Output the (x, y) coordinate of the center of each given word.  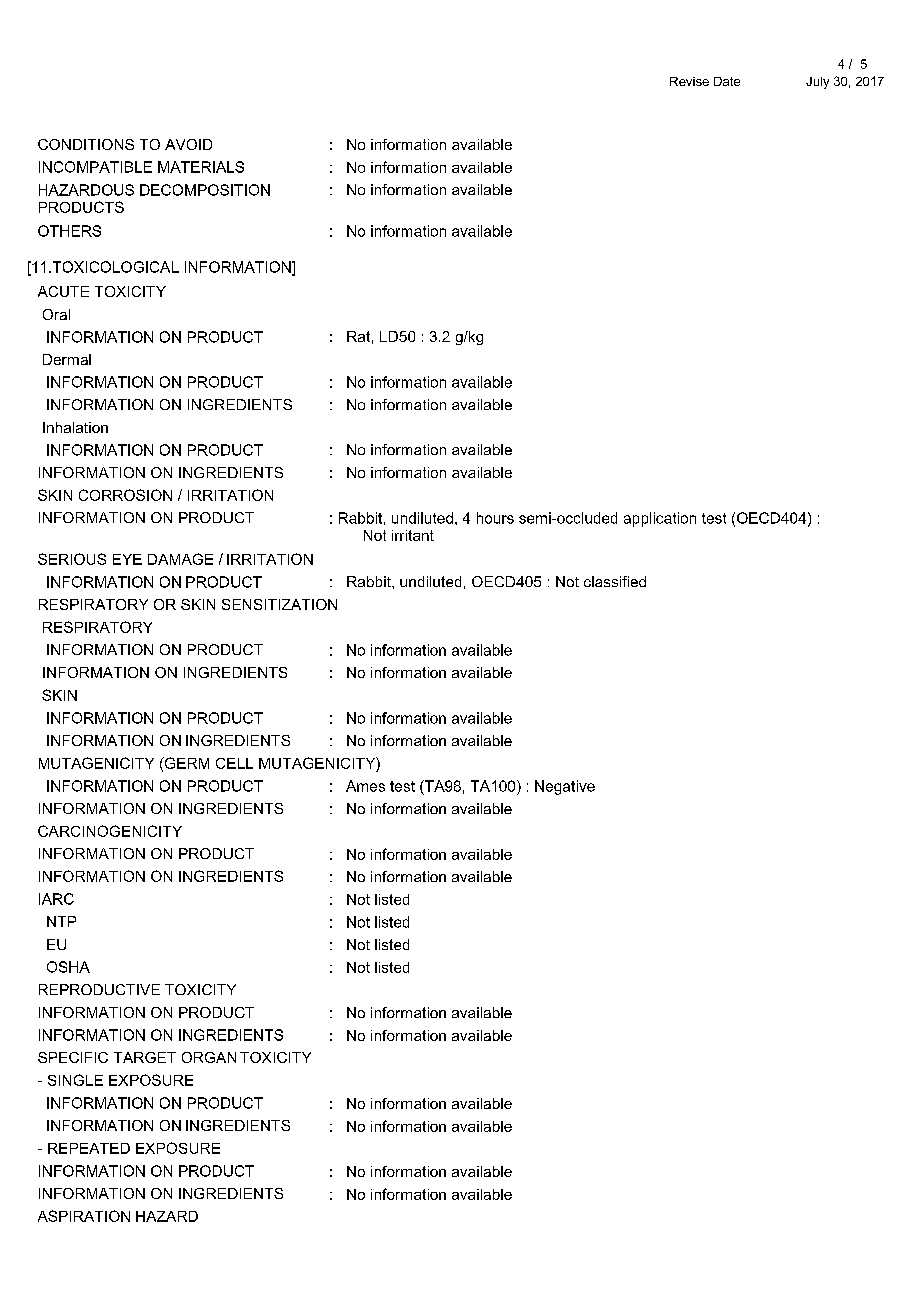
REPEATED (89, 1148)
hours (495, 518)
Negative (565, 787)
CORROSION (125, 495)
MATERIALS (201, 167)
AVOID (188, 144)
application (660, 519)
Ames (365, 786)
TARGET (145, 1057)
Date (727, 81)
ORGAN (209, 1057)
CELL (234, 763)
